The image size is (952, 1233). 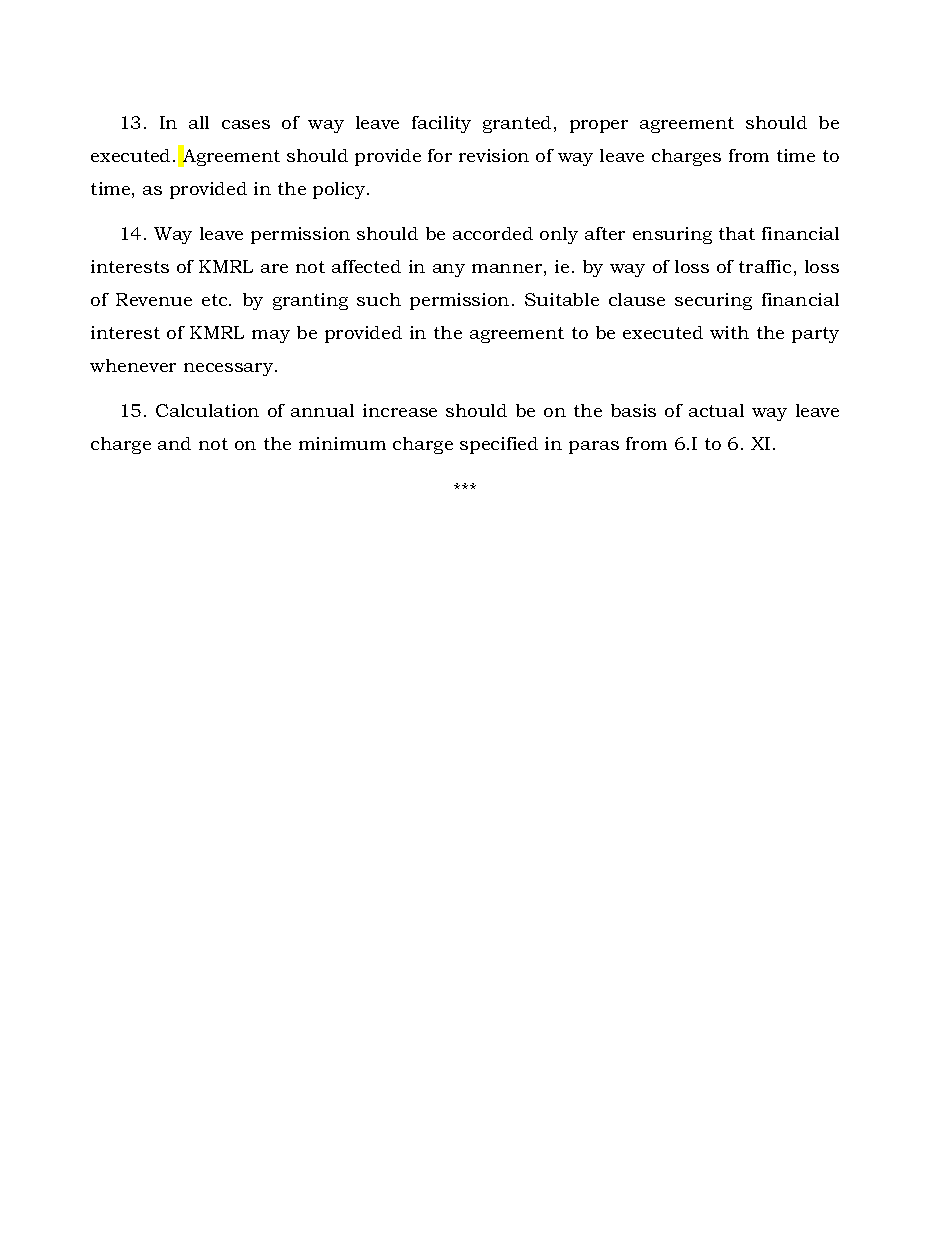 What do you see at coordinates (174, 443) in the screenshot?
I see `and` at bounding box center [174, 443].
